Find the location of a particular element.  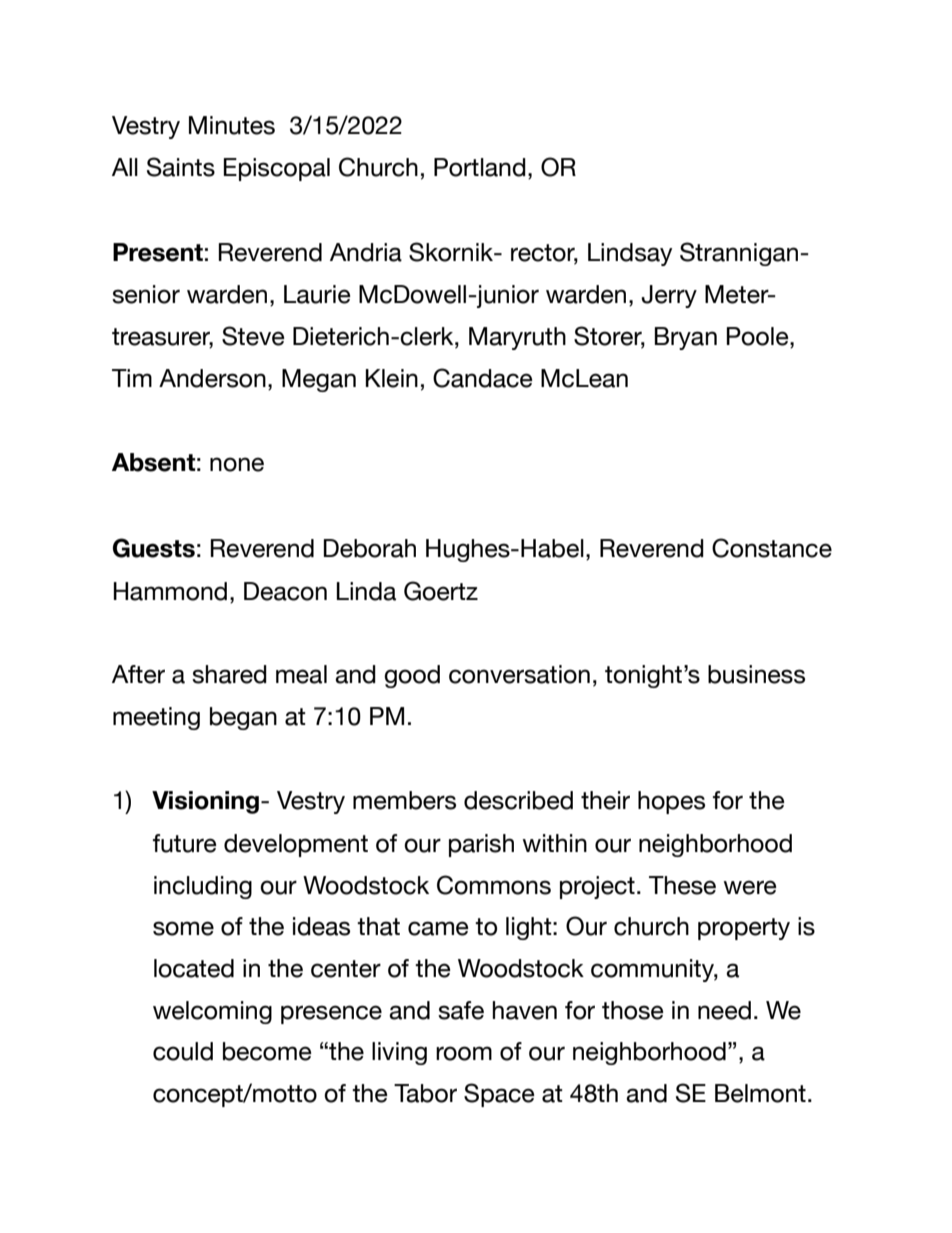

Portland is located at coordinates (480, 167).
